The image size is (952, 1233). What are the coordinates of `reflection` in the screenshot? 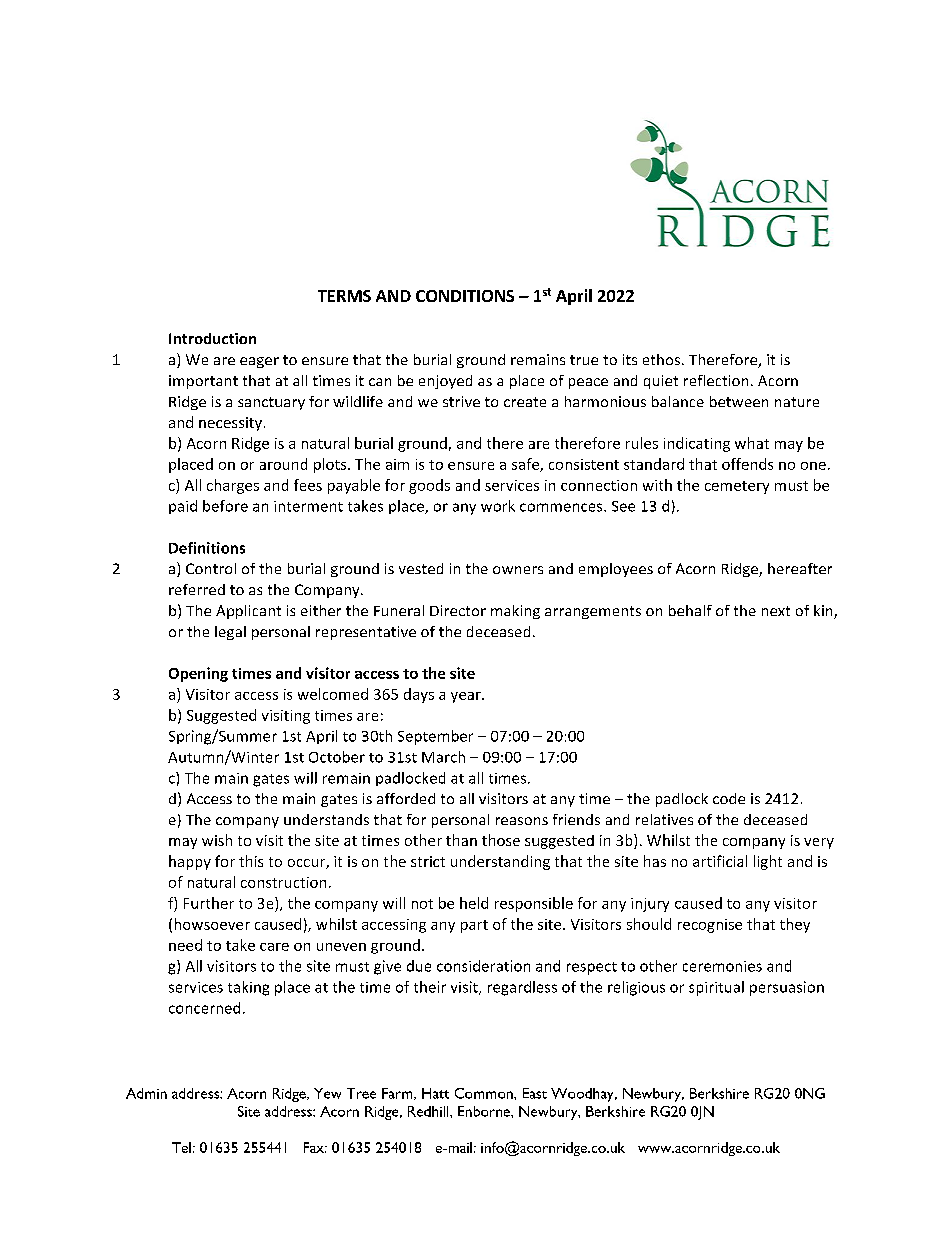 It's located at (716, 380).
